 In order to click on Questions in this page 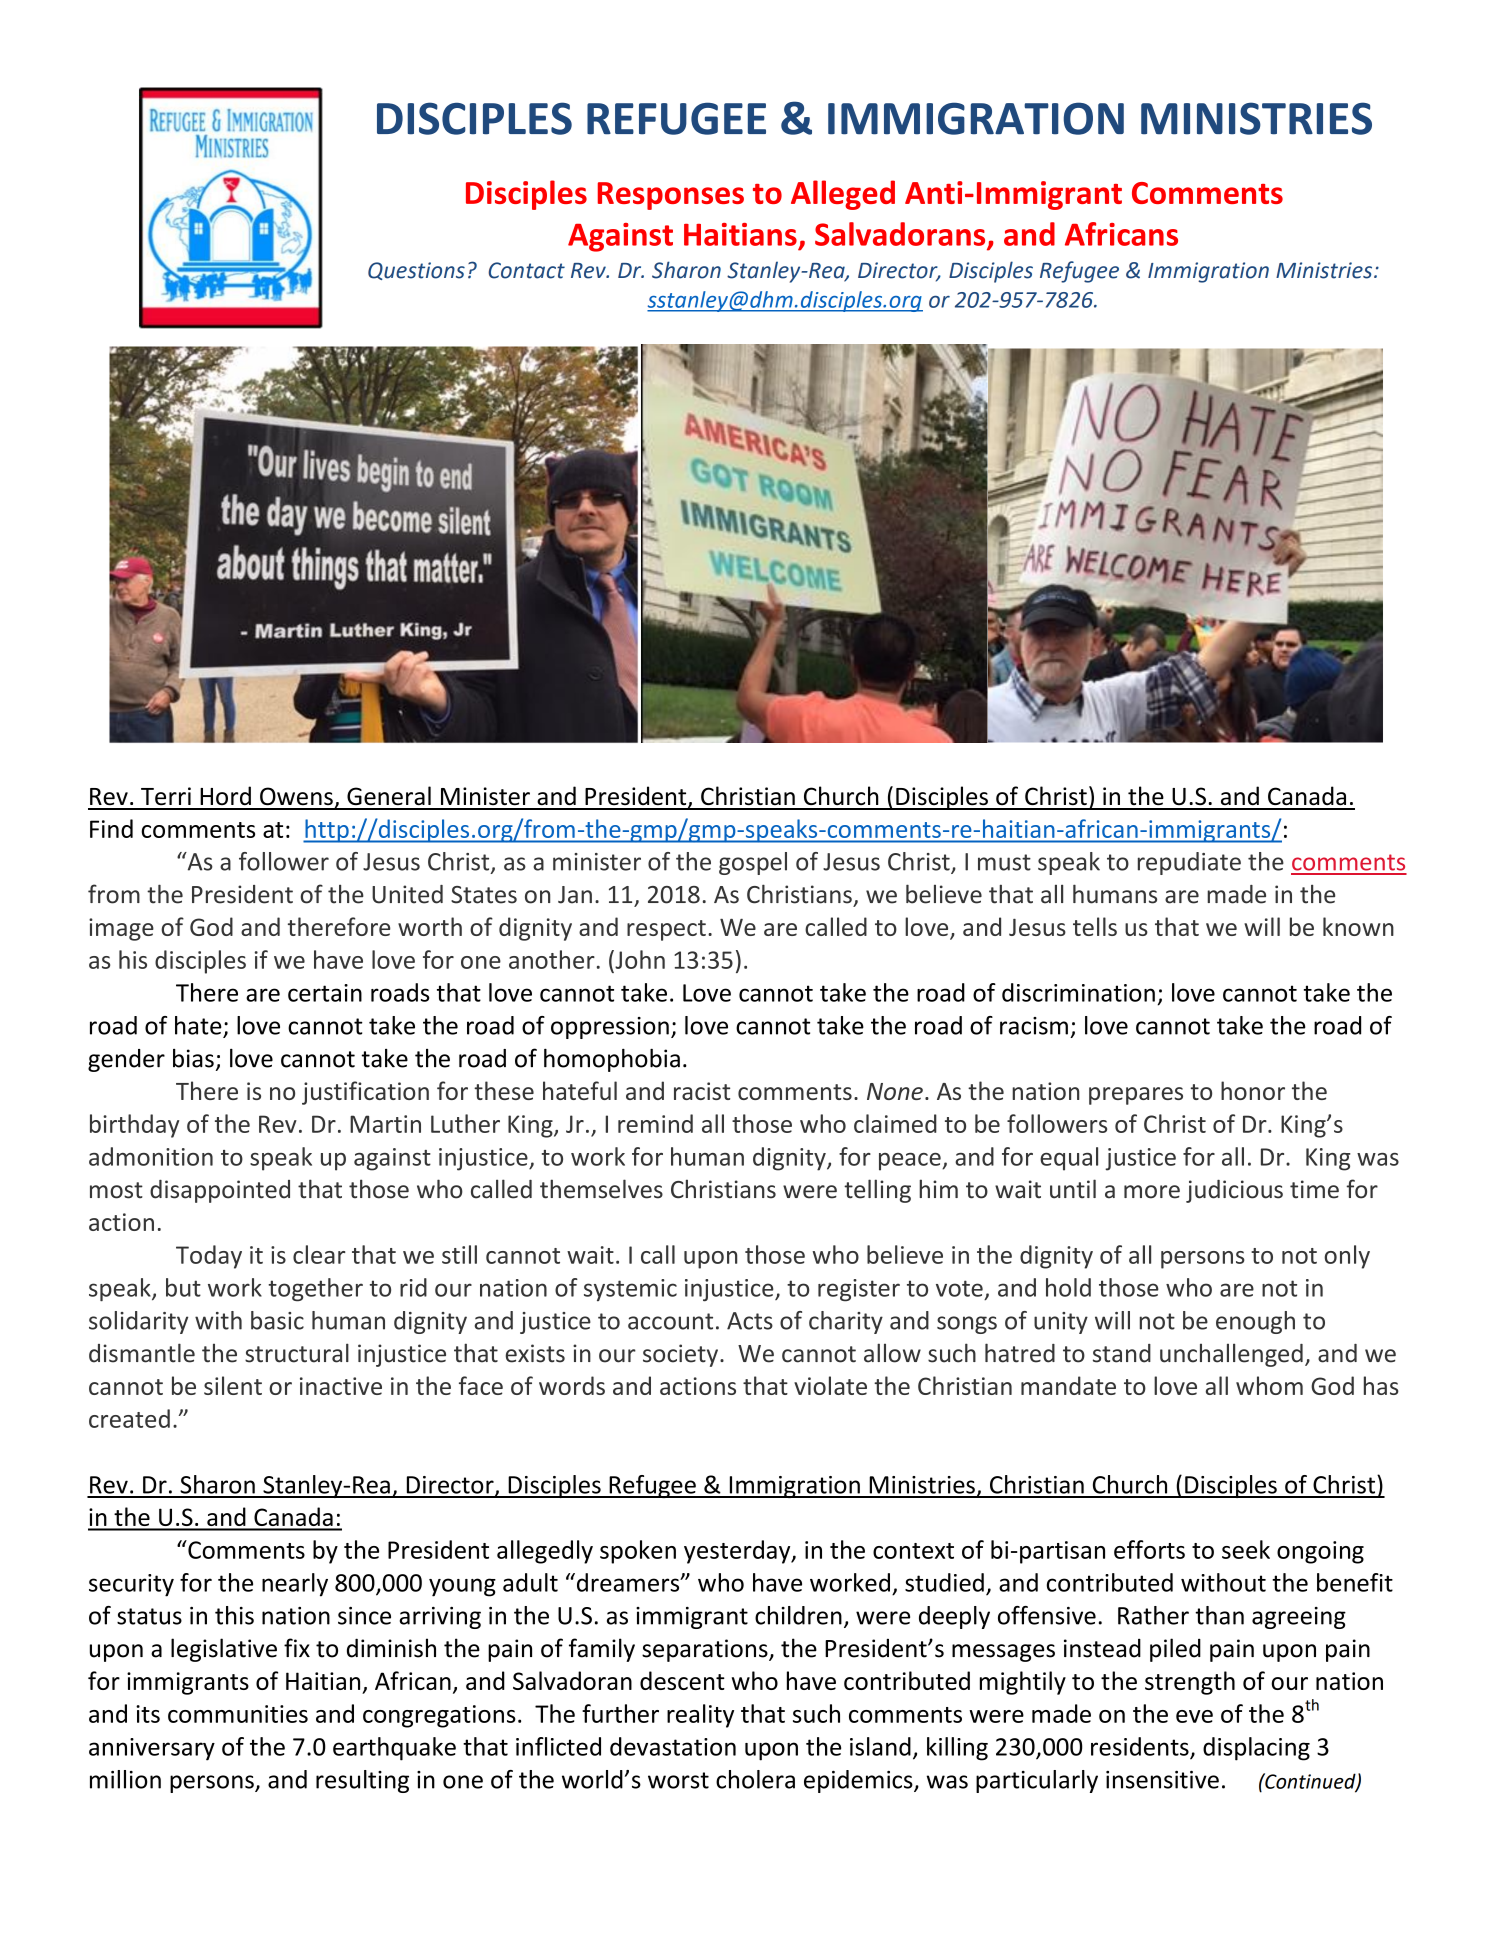, I will do `click(416, 271)`.
